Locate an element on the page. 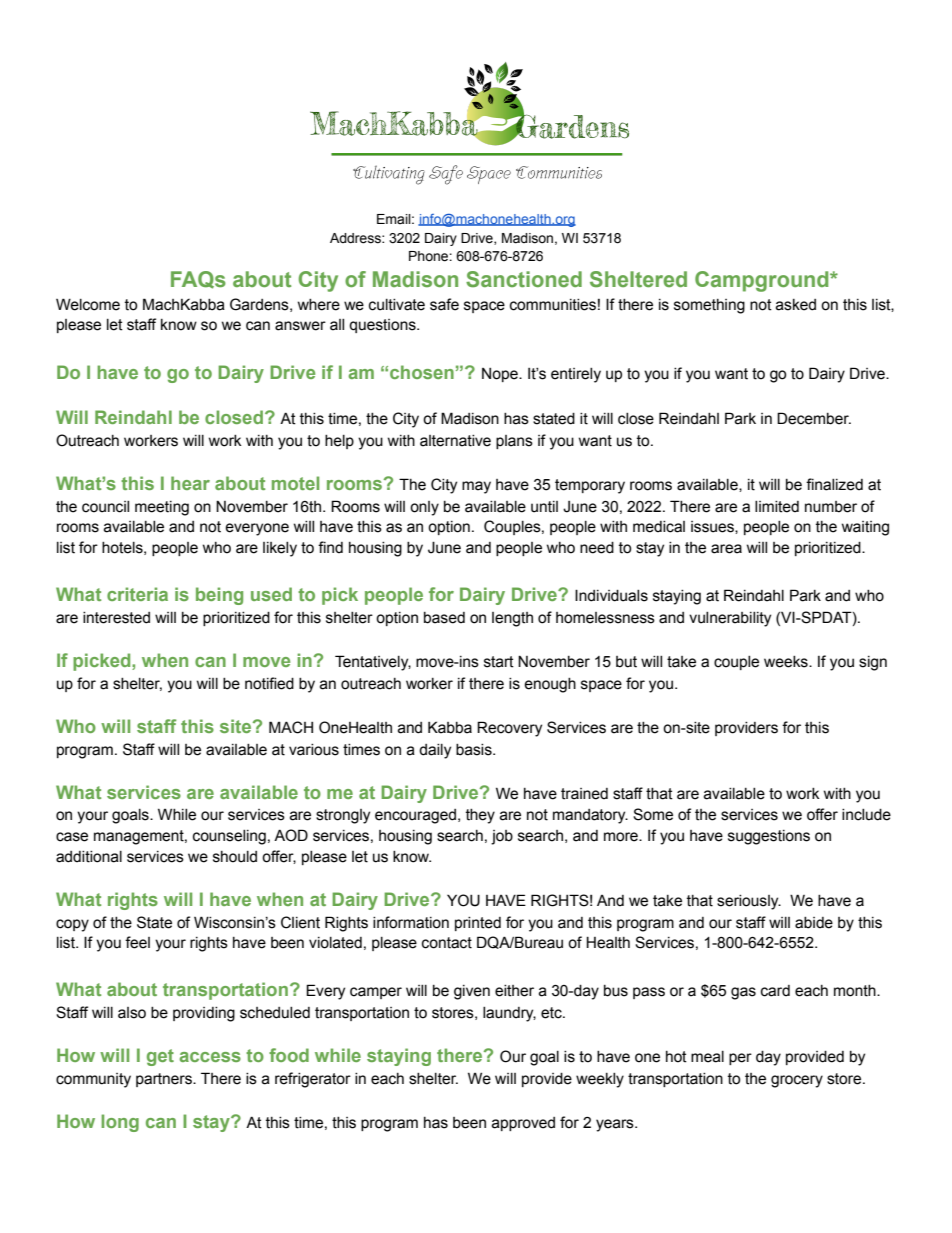 The width and height of the document is (952, 1233). approved is located at coordinates (523, 1124).
